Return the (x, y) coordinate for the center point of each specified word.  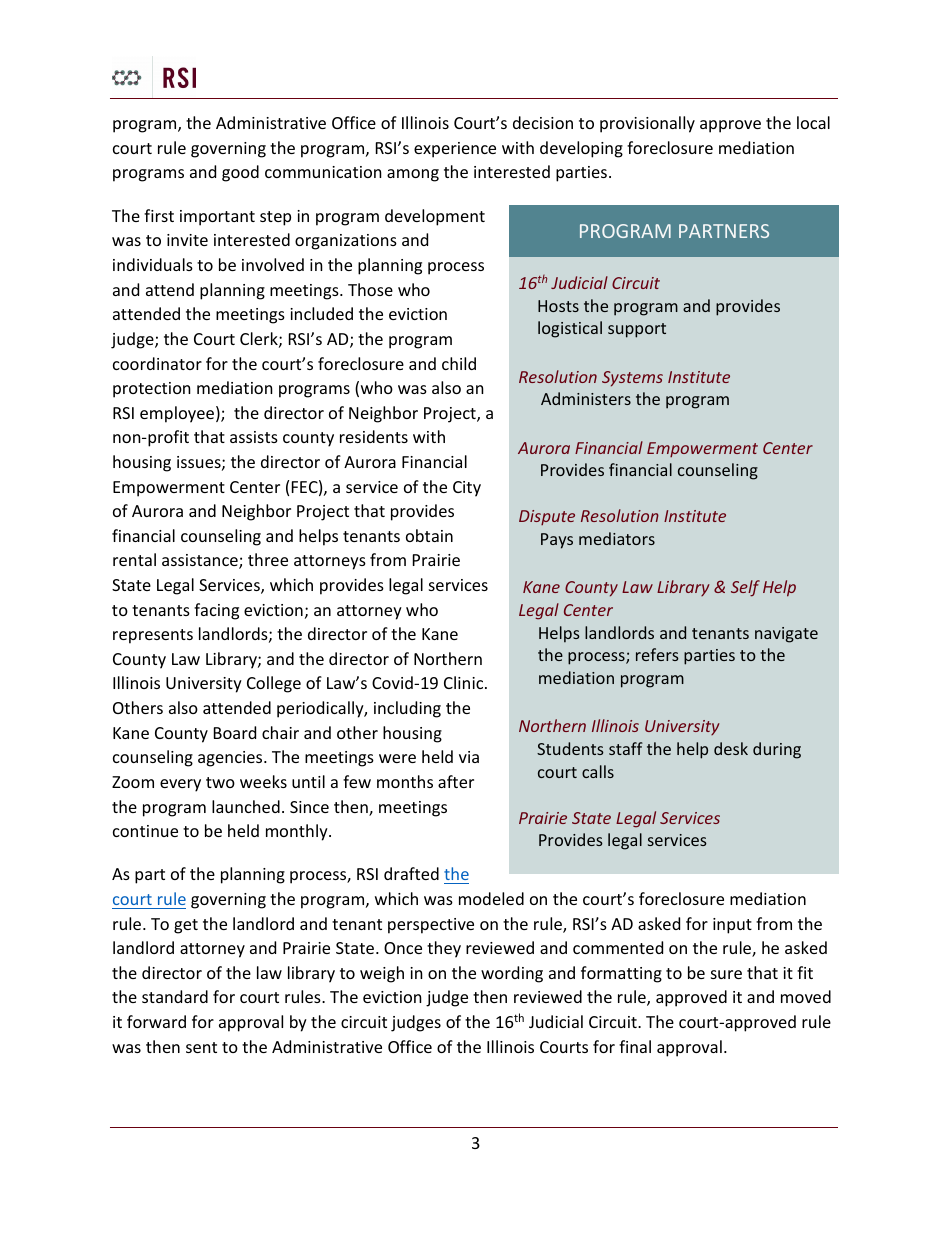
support (637, 330)
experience (455, 150)
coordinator (157, 363)
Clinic (465, 682)
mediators (617, 538)
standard (175, 996)
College (274, 684)
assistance (201, 561)
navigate (786, 635)
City (467, 489)
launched (246, 806)
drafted (411, 873)
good (240, 173)
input (732, 926)
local (813, 122)
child (459, 363)
